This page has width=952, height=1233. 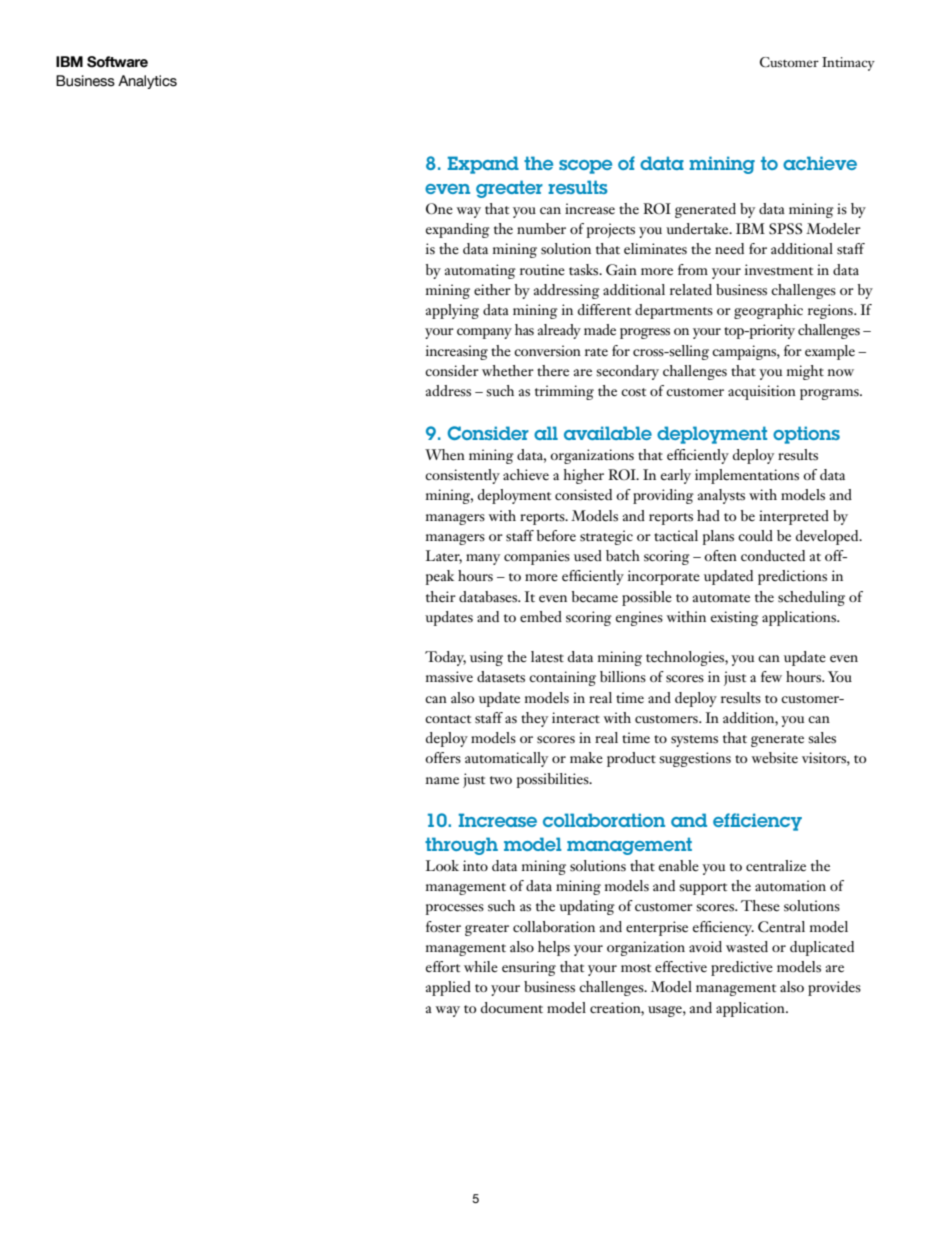 What do you see at coordinates (481, 966) in the page?
I see `while` at bounding box center [481, 966].
